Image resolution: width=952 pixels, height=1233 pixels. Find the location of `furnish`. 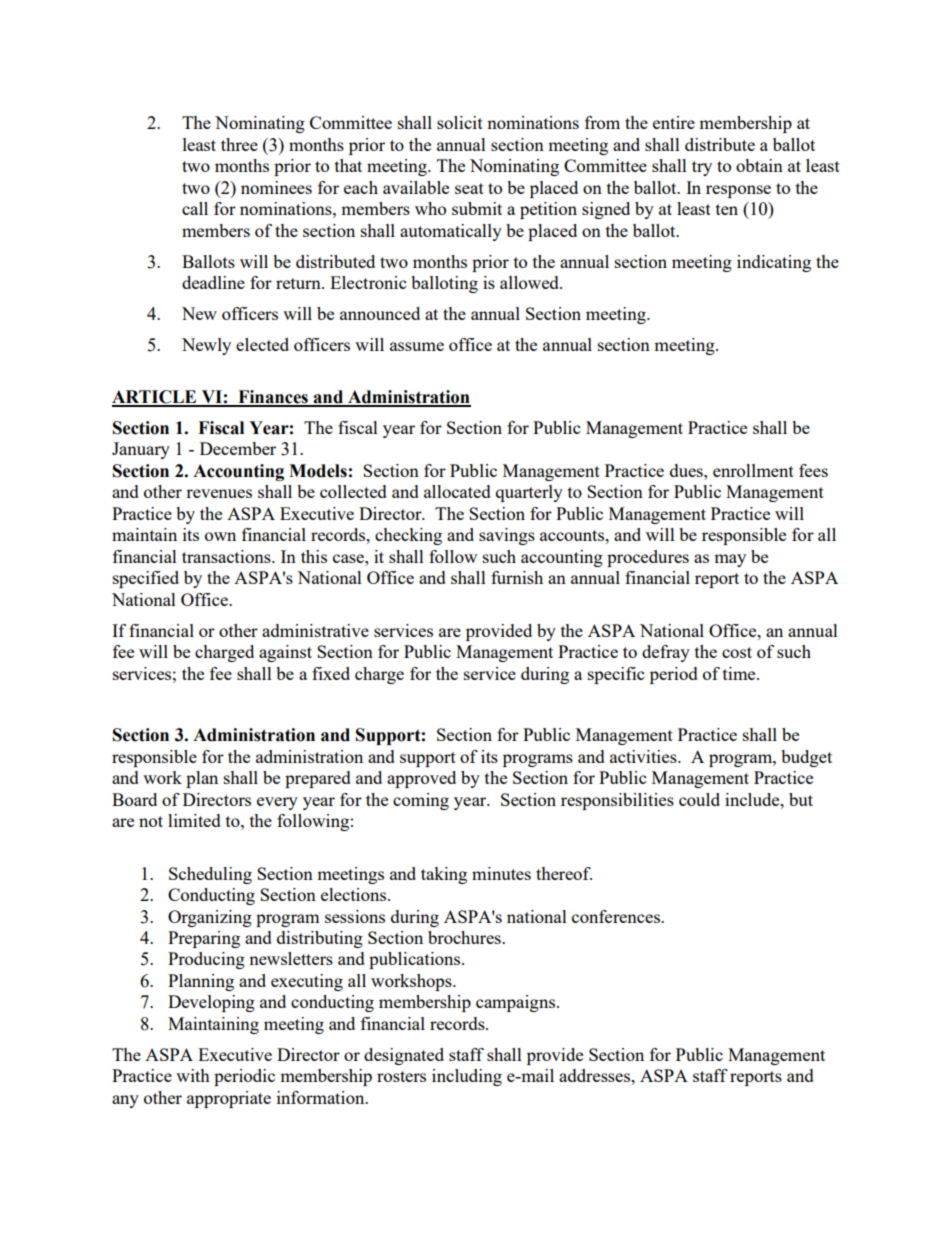

furnish is located at coordinates (517, 577).
